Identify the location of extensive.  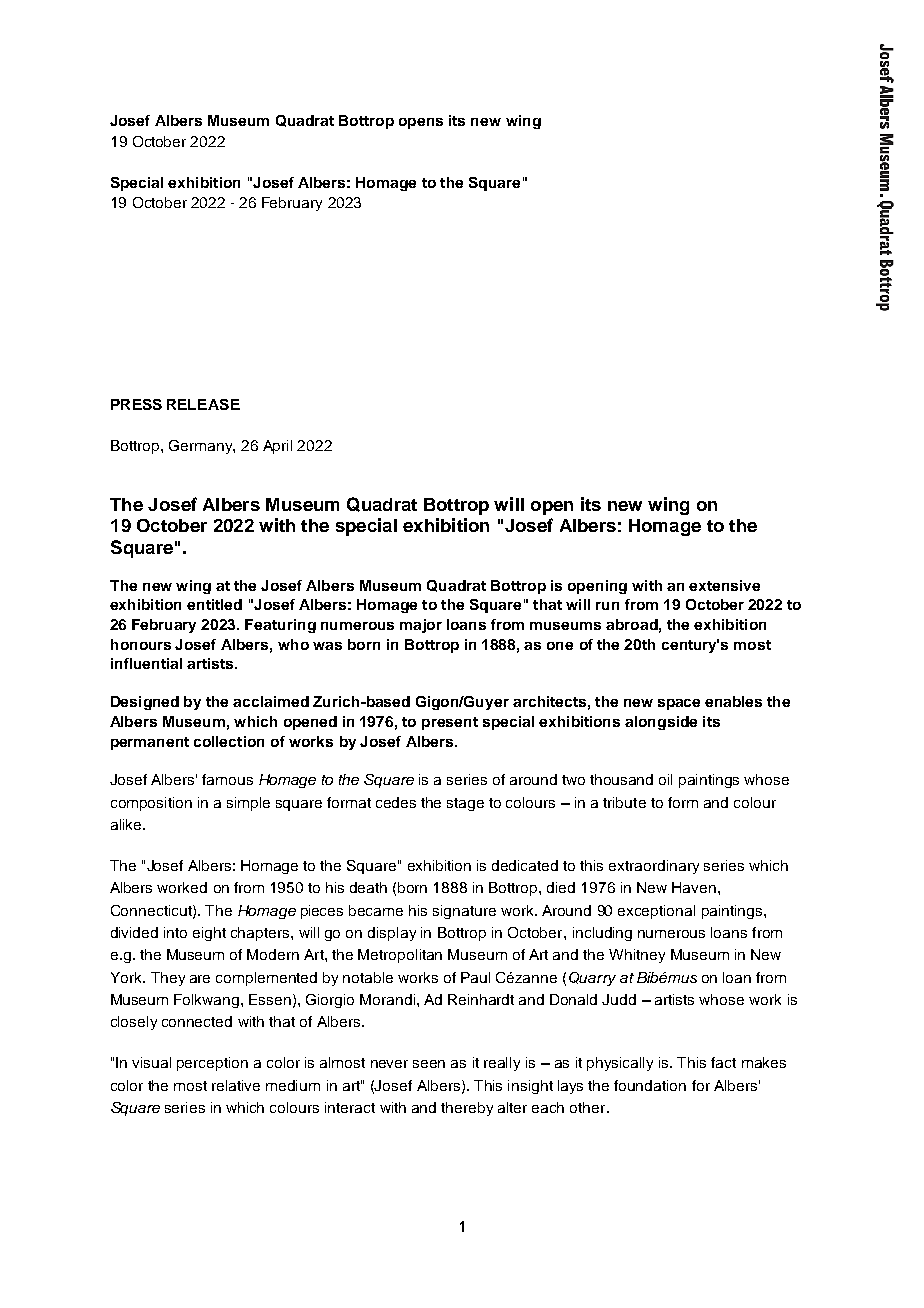
(724, 585).
